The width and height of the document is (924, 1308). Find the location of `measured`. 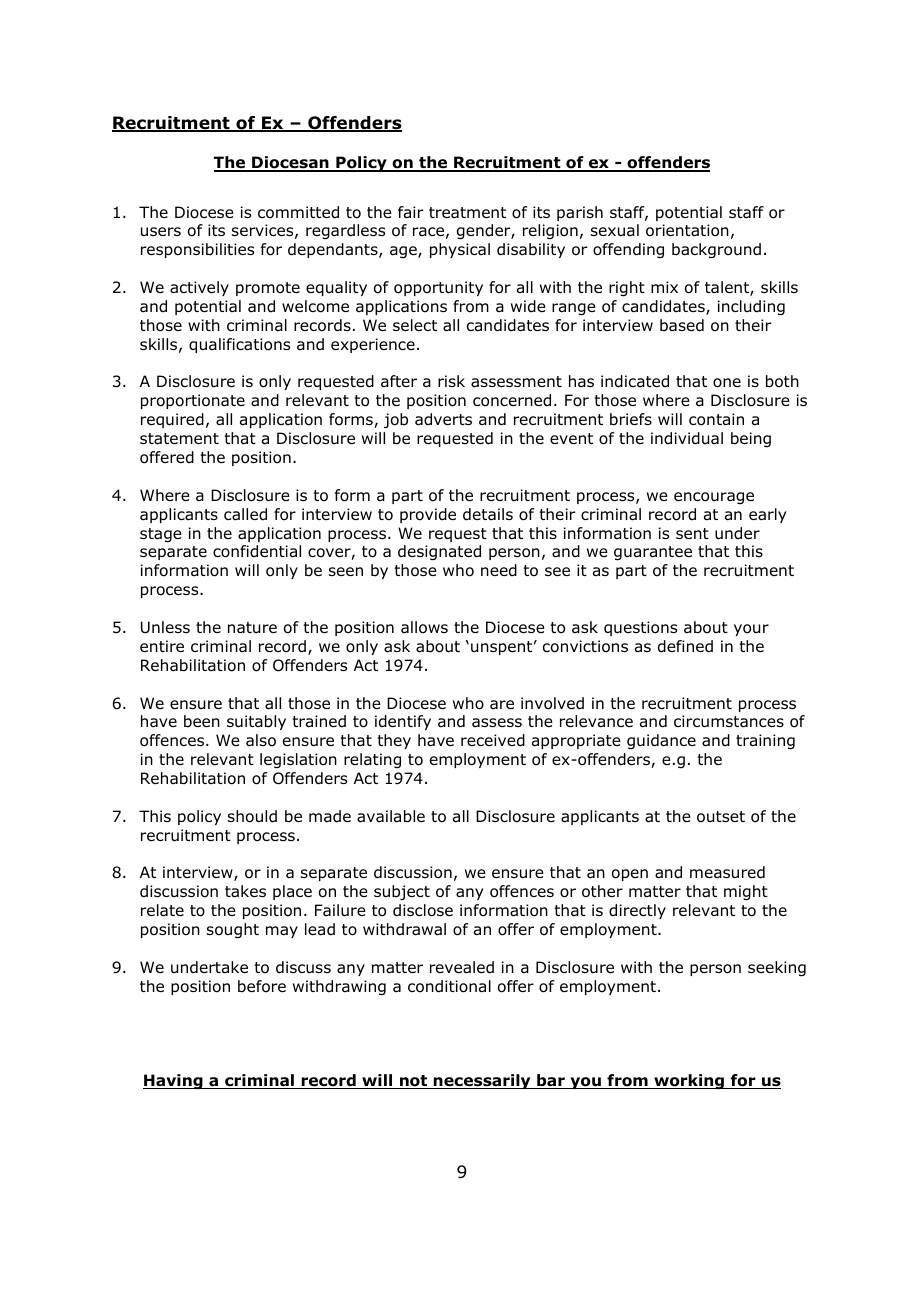

measured is located at coordinates (727, 872).
